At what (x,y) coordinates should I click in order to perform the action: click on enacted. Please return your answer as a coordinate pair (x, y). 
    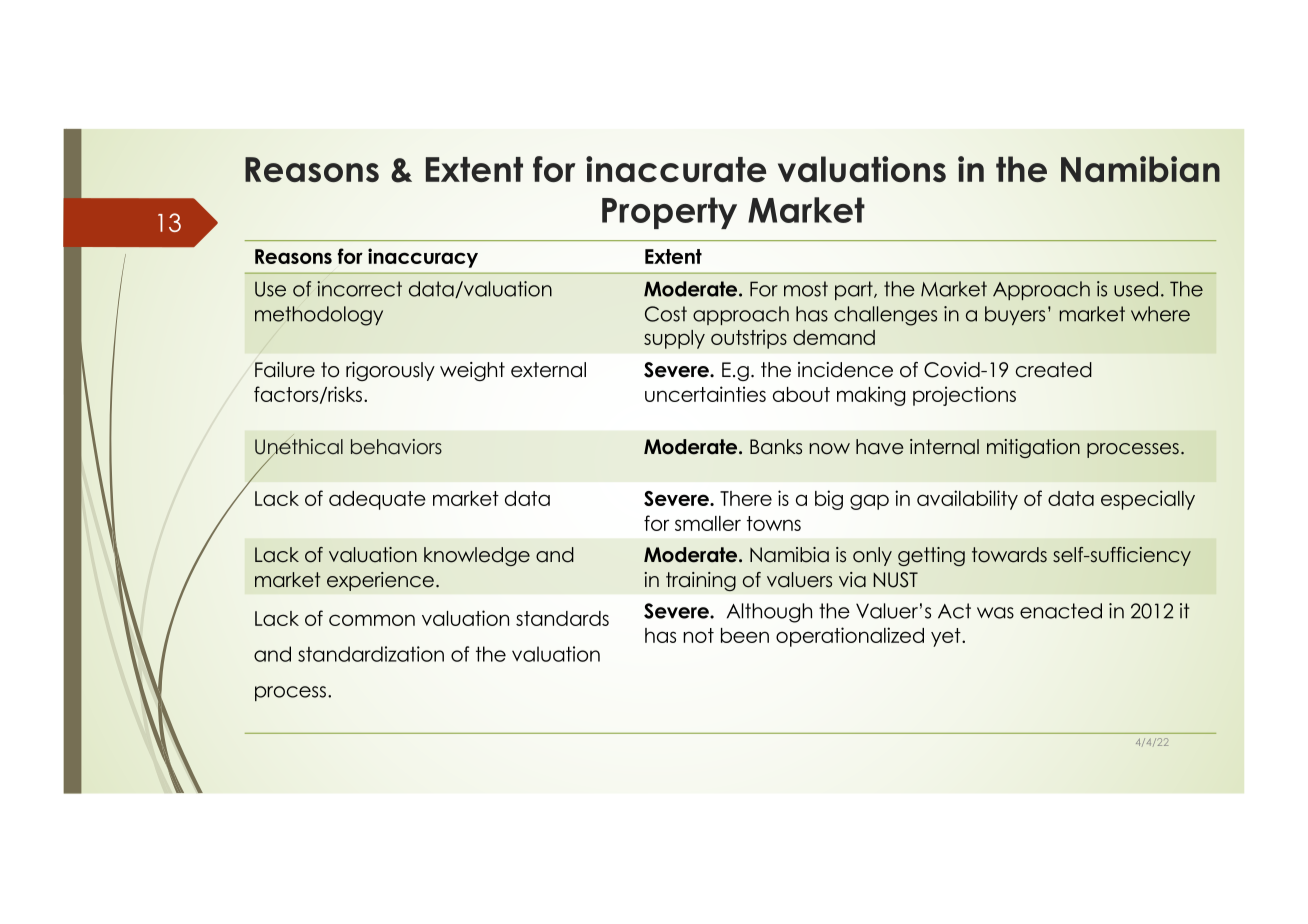
    Looking at the image, I should click on (1061, 611).
